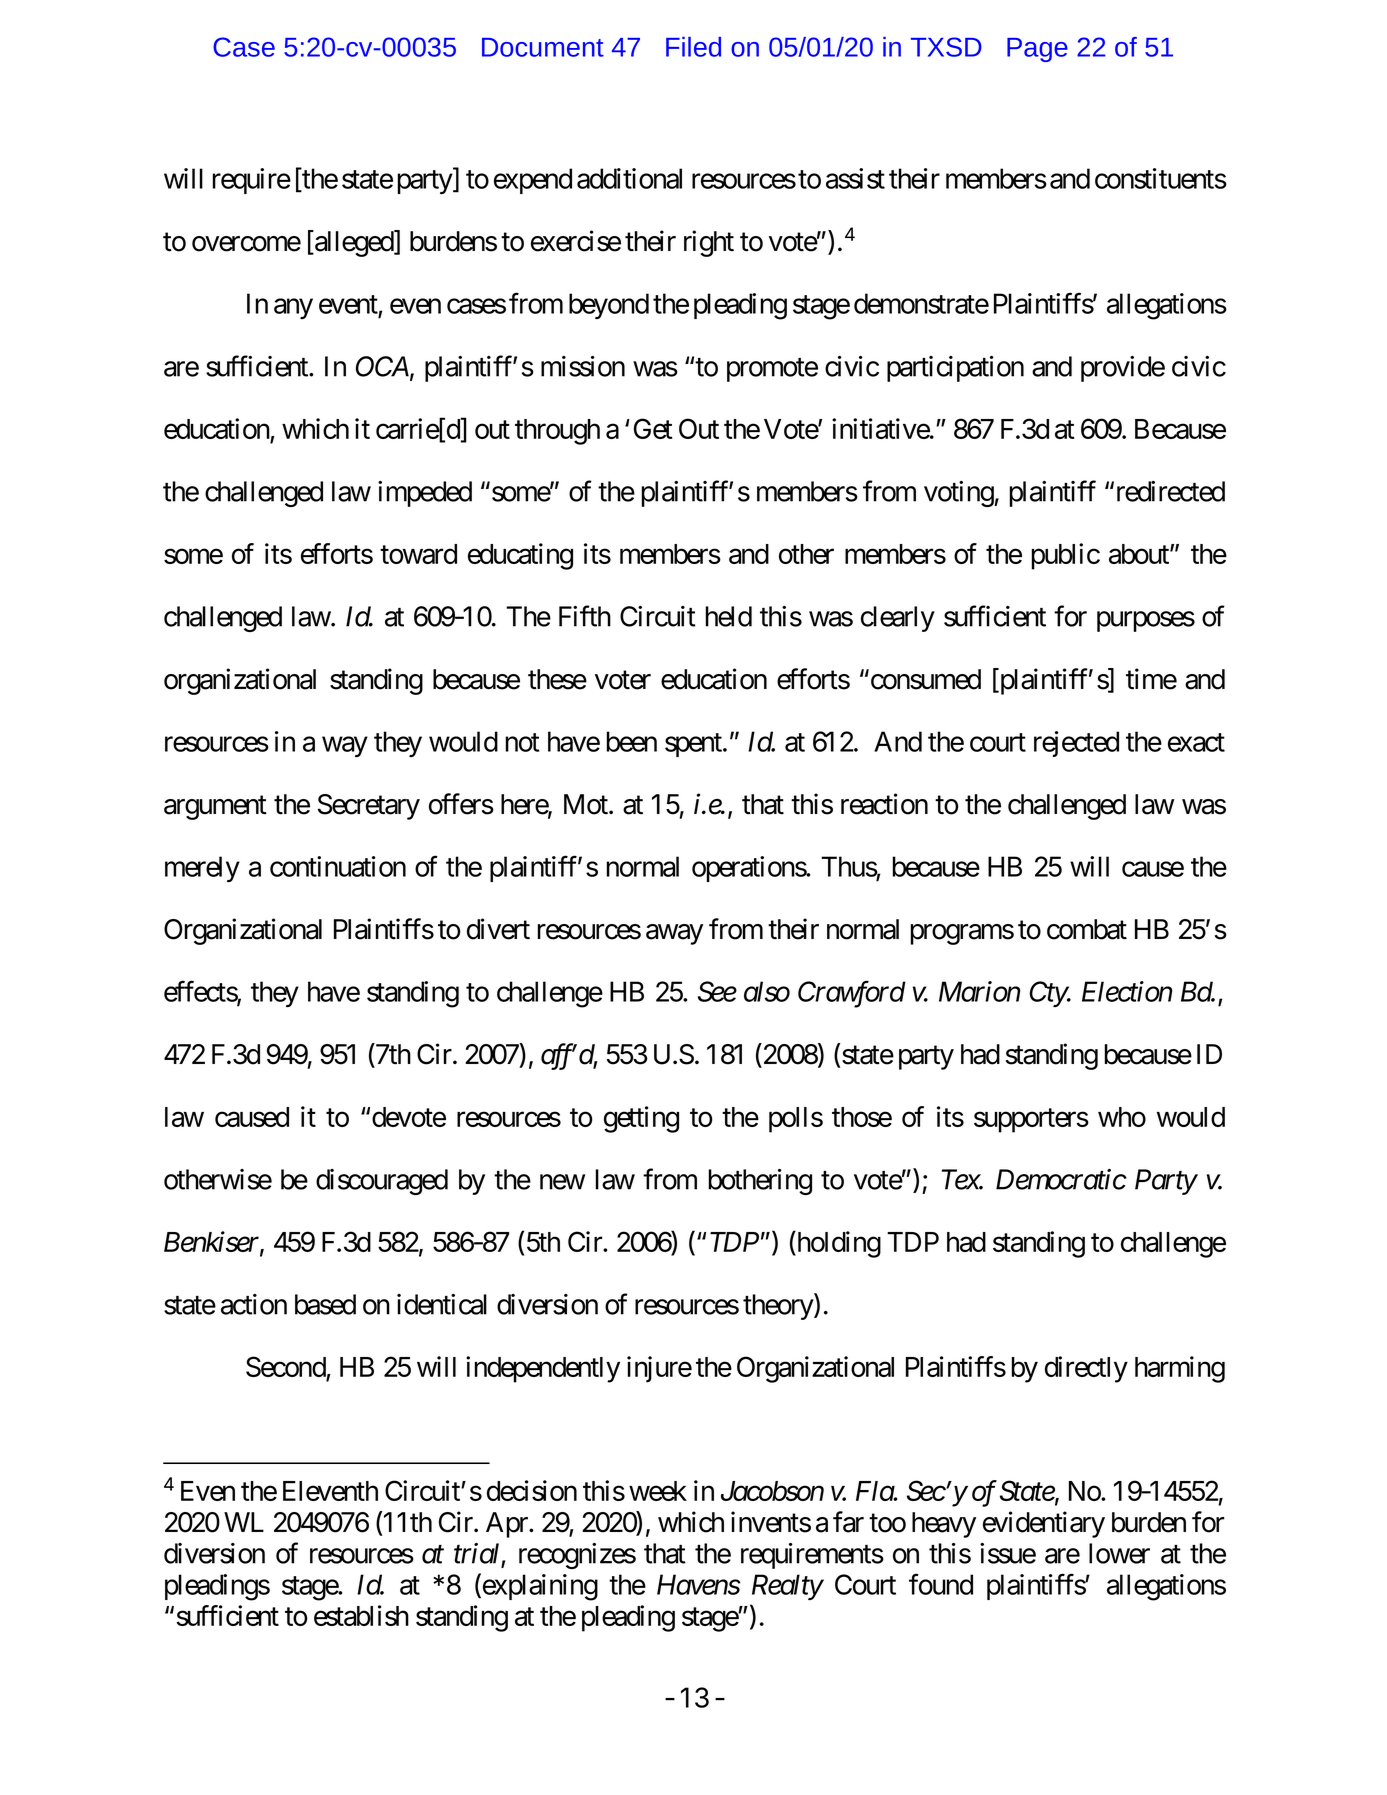  What do you see at coordinates (1140, 554) in the image?
I see `about` at bounding box center [1140, 554].
